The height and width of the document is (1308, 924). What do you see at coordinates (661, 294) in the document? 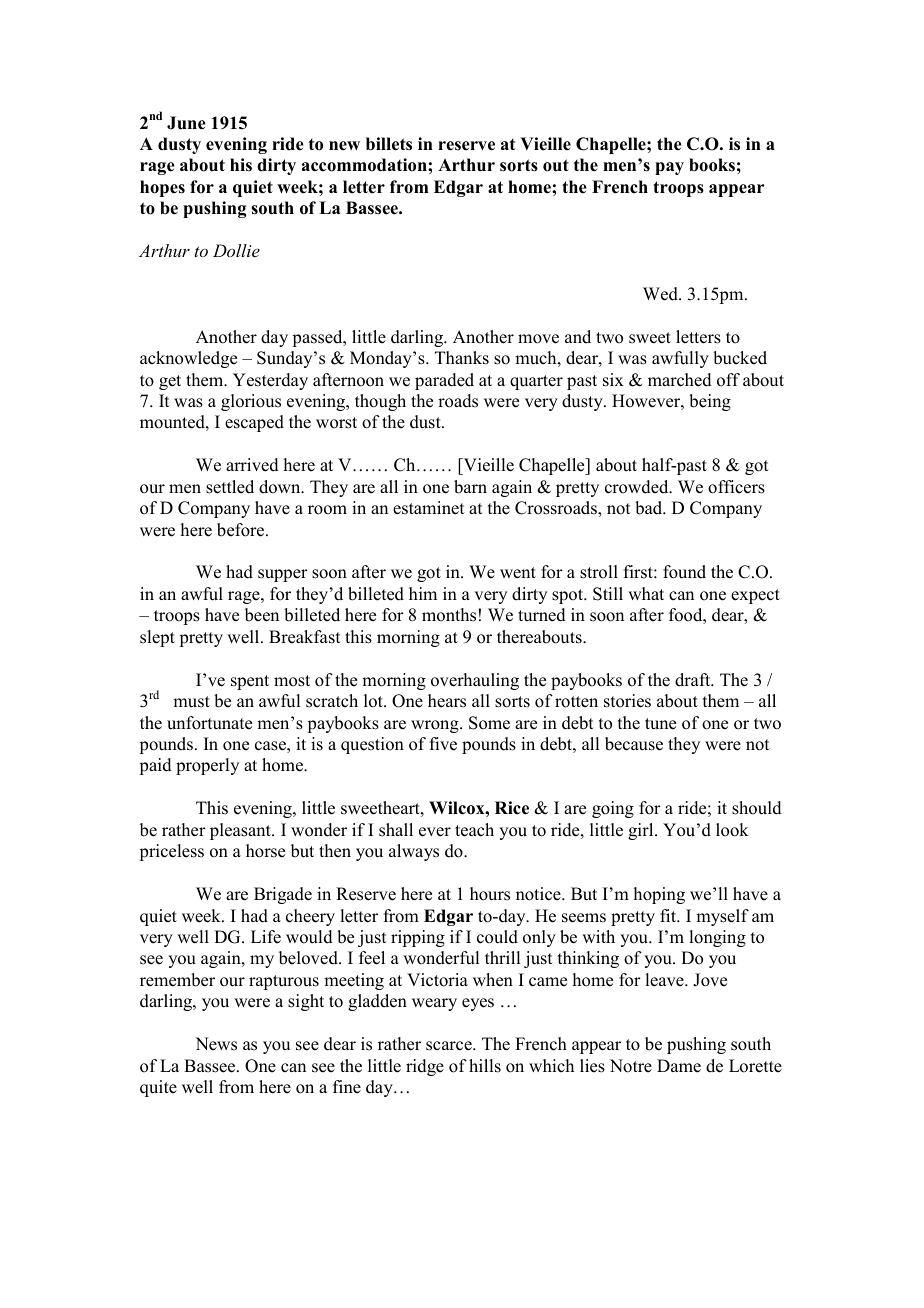
I see `Wed` at bounding box center [661, 294].
